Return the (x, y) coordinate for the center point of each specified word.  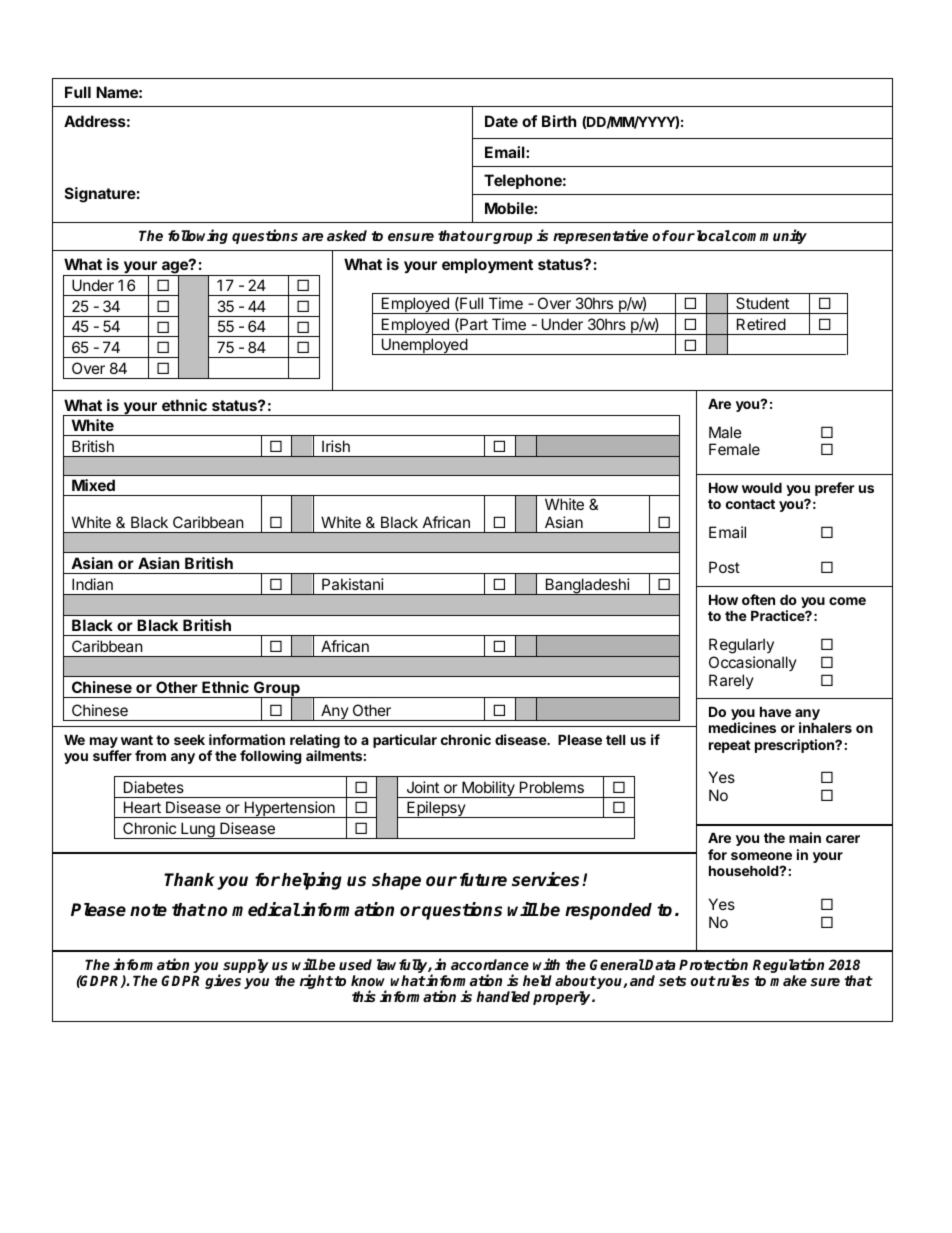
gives (223, 981)
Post (724, 567)
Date (501, 121)
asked (347, 235)
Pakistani (353, 584)
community (768, 236)
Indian (92, 584)
